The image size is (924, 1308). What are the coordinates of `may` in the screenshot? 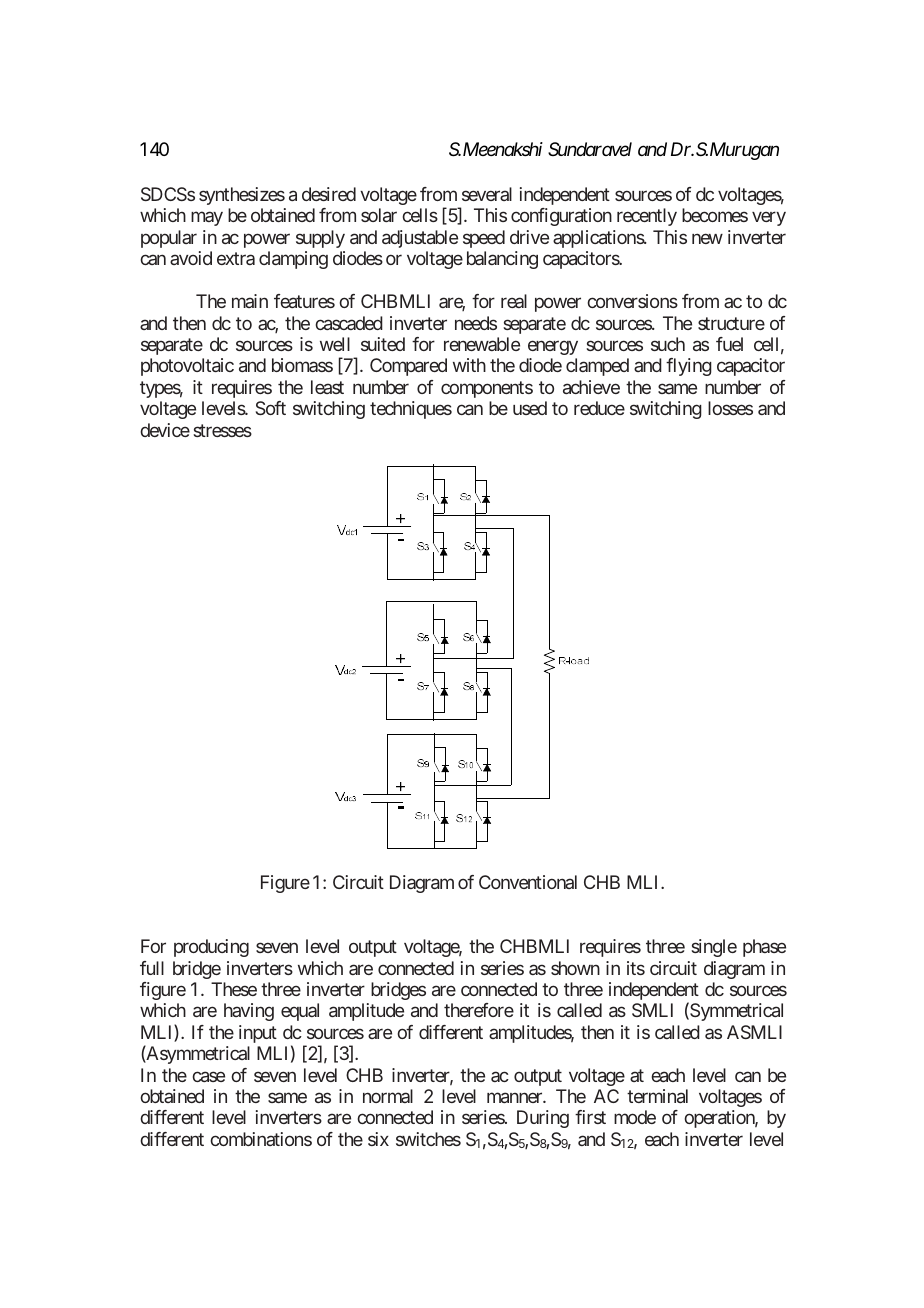 It's located at (207, 219).
